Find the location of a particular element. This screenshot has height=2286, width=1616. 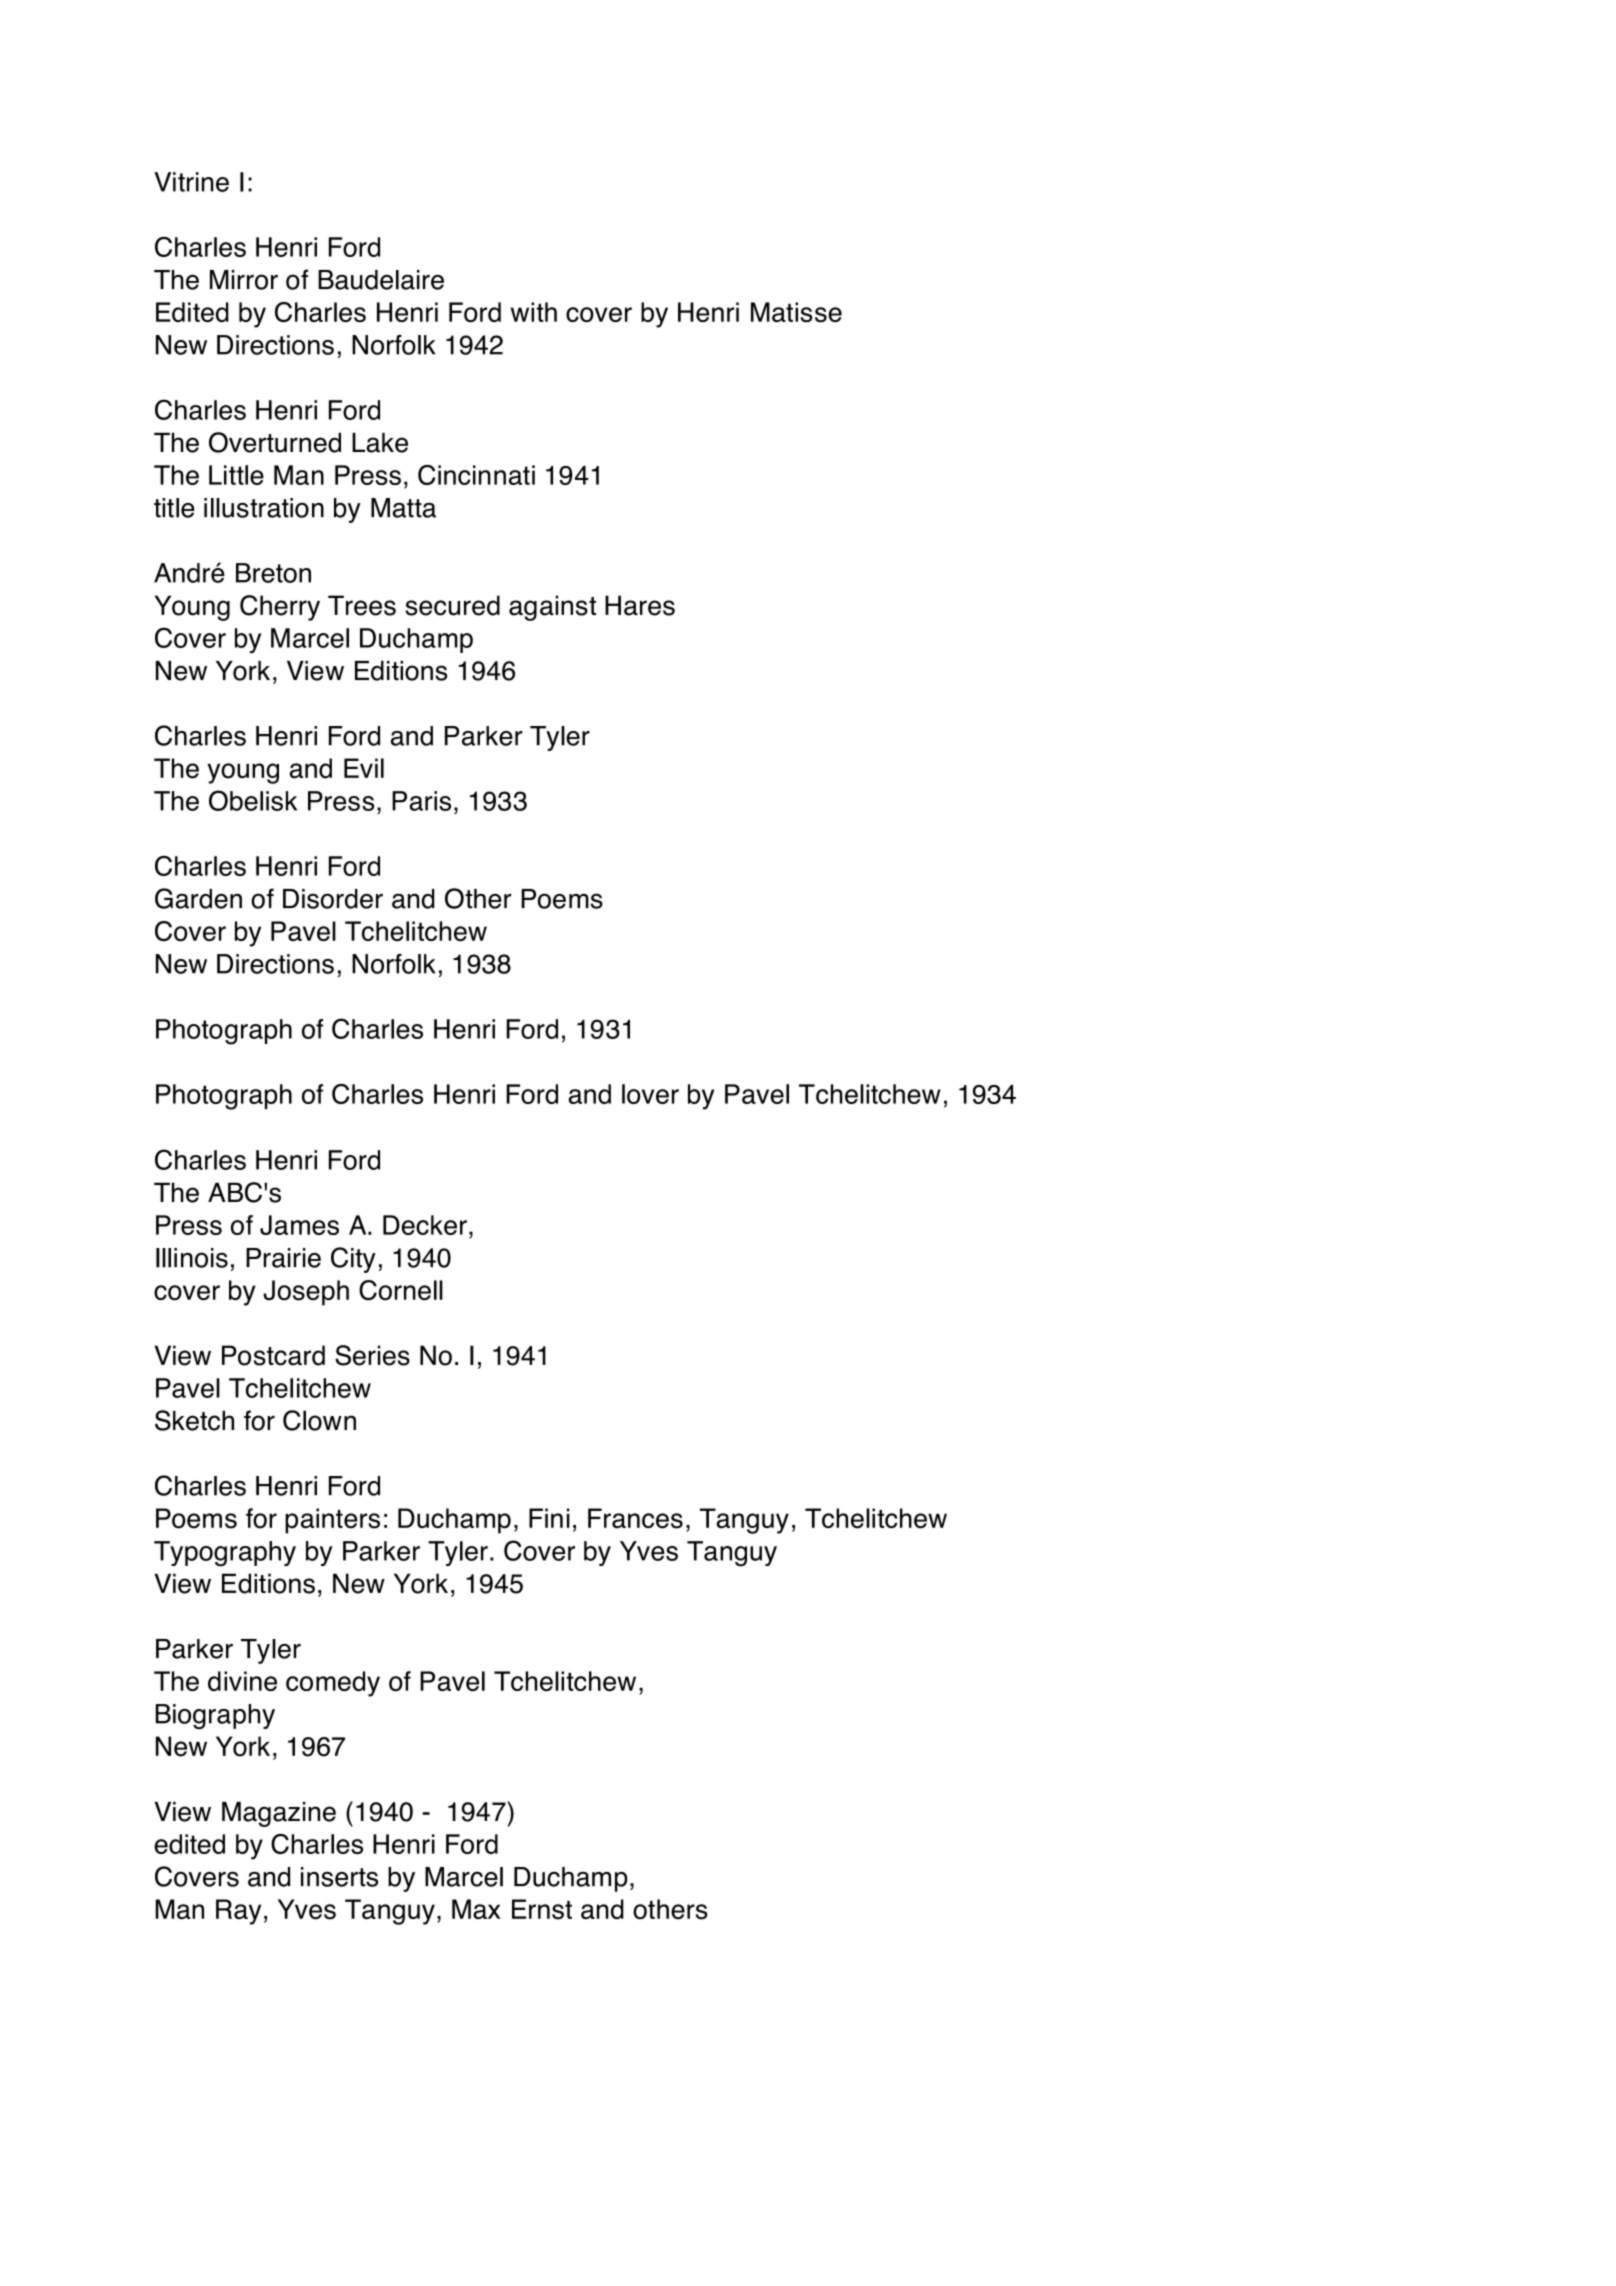

Frances is located at coordinates (635, 1518).
